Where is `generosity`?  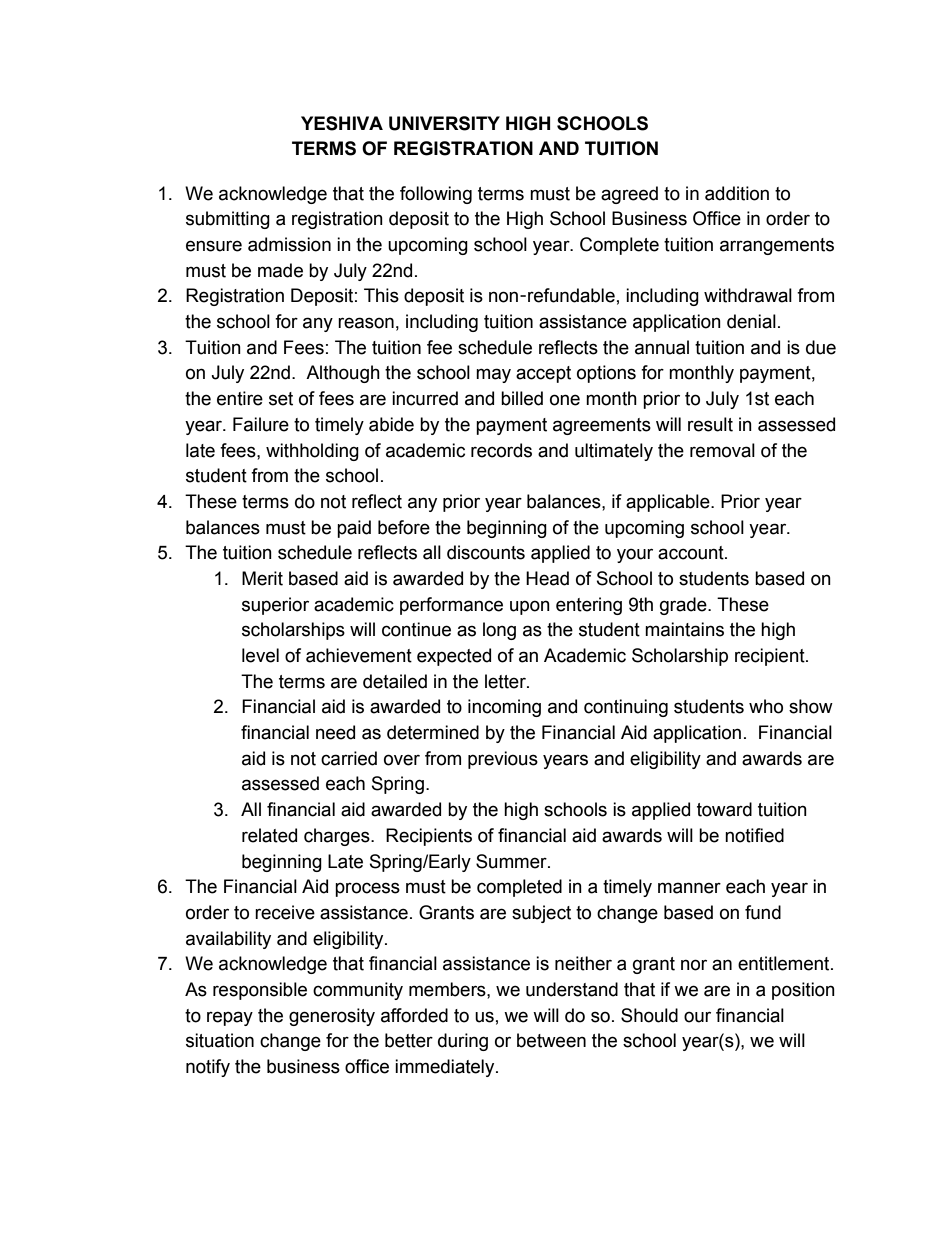 generosity is located at coordinates (332, 1017).
